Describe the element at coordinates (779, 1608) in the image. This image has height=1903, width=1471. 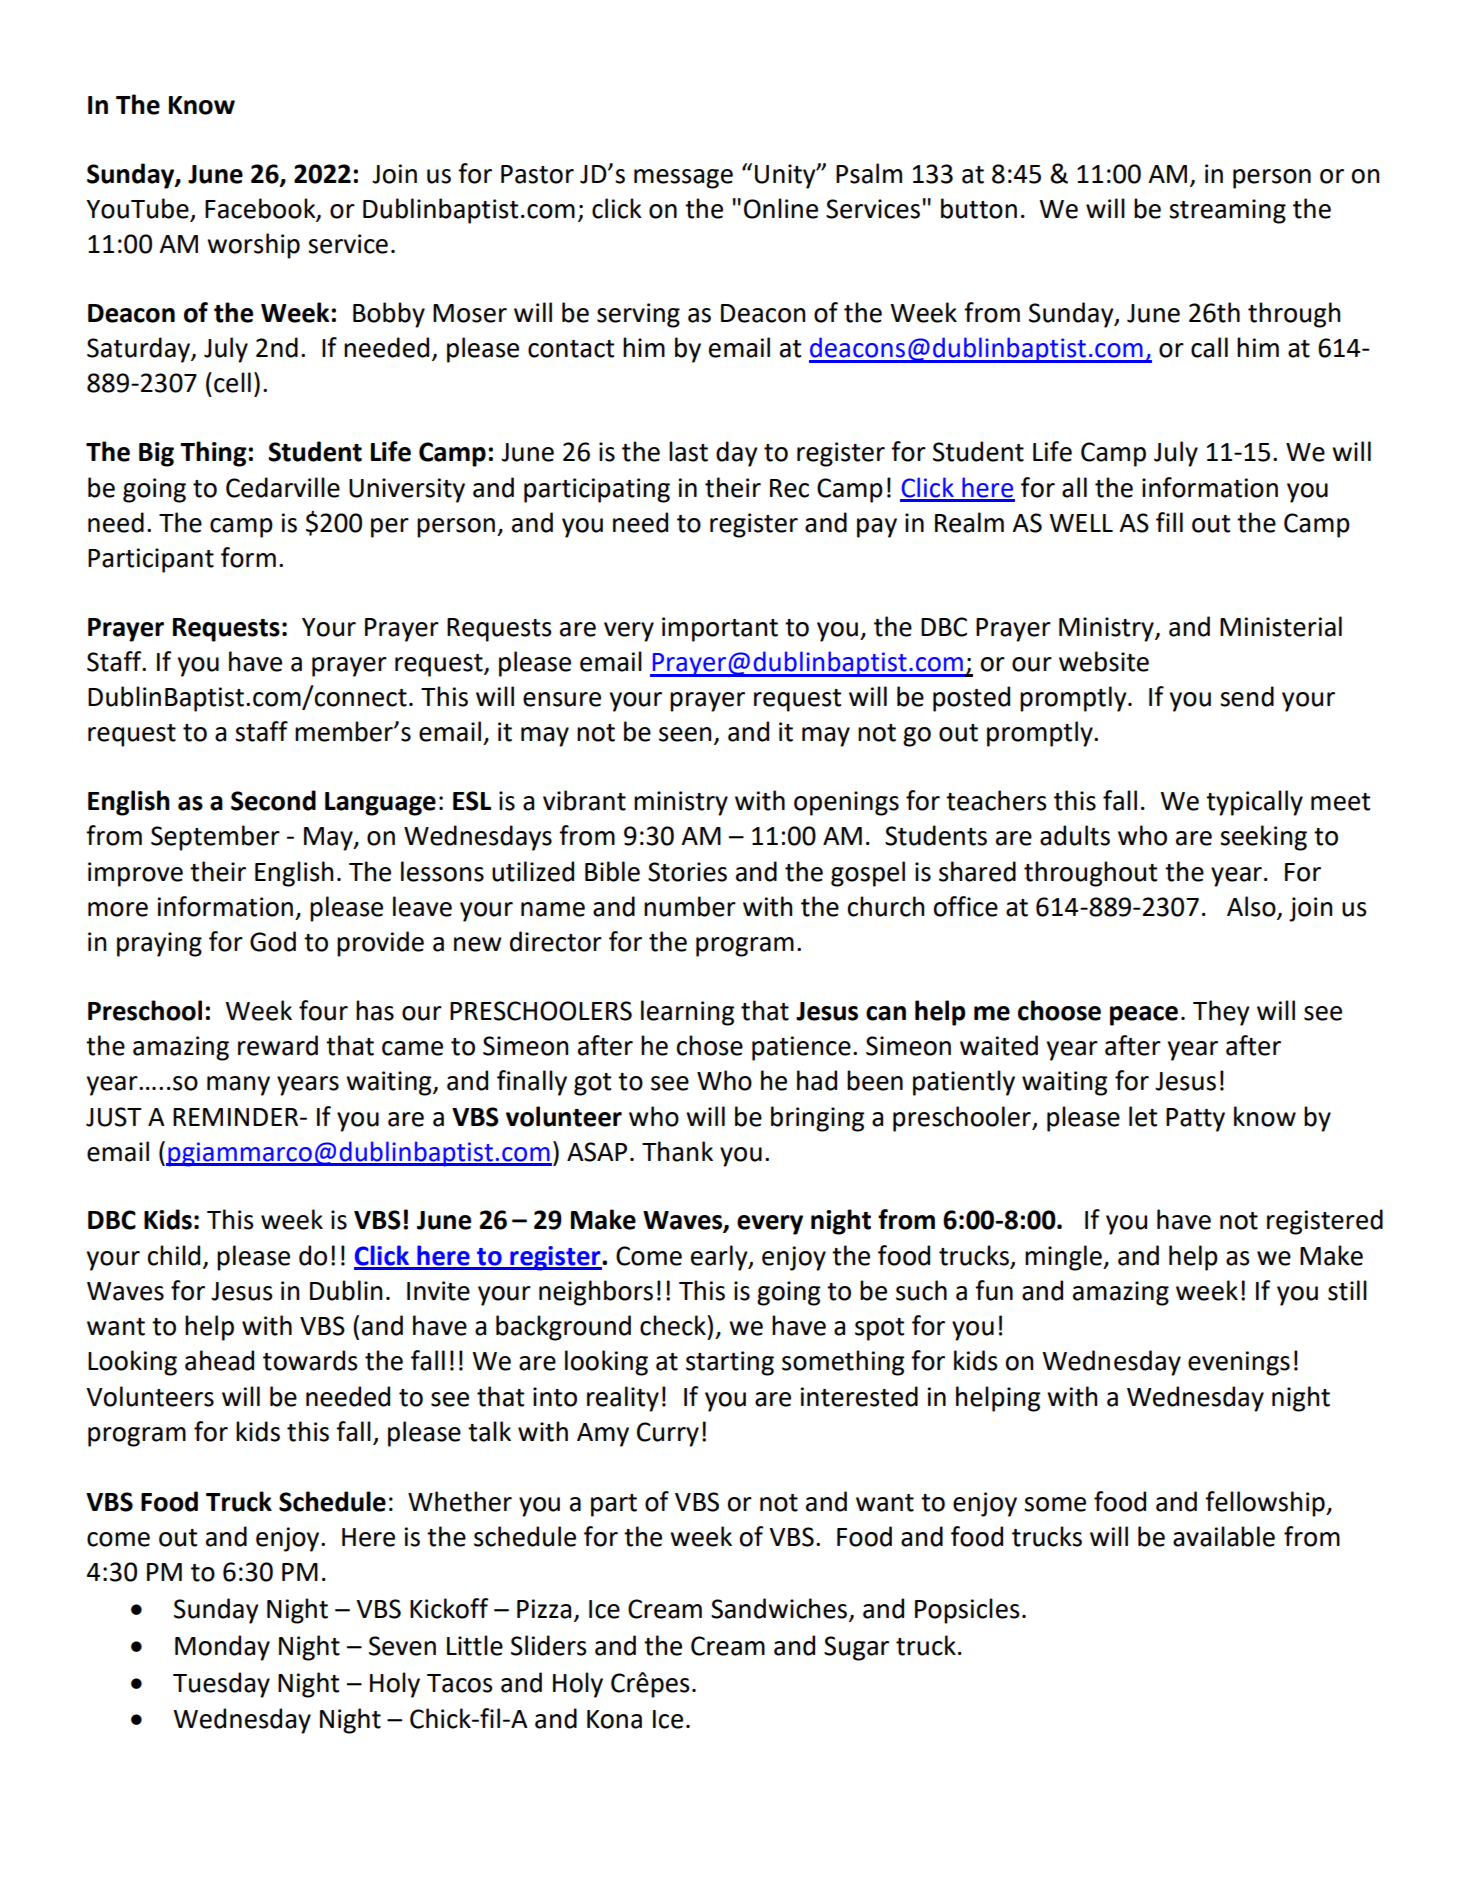
I see `Sandwiches` at that location.
